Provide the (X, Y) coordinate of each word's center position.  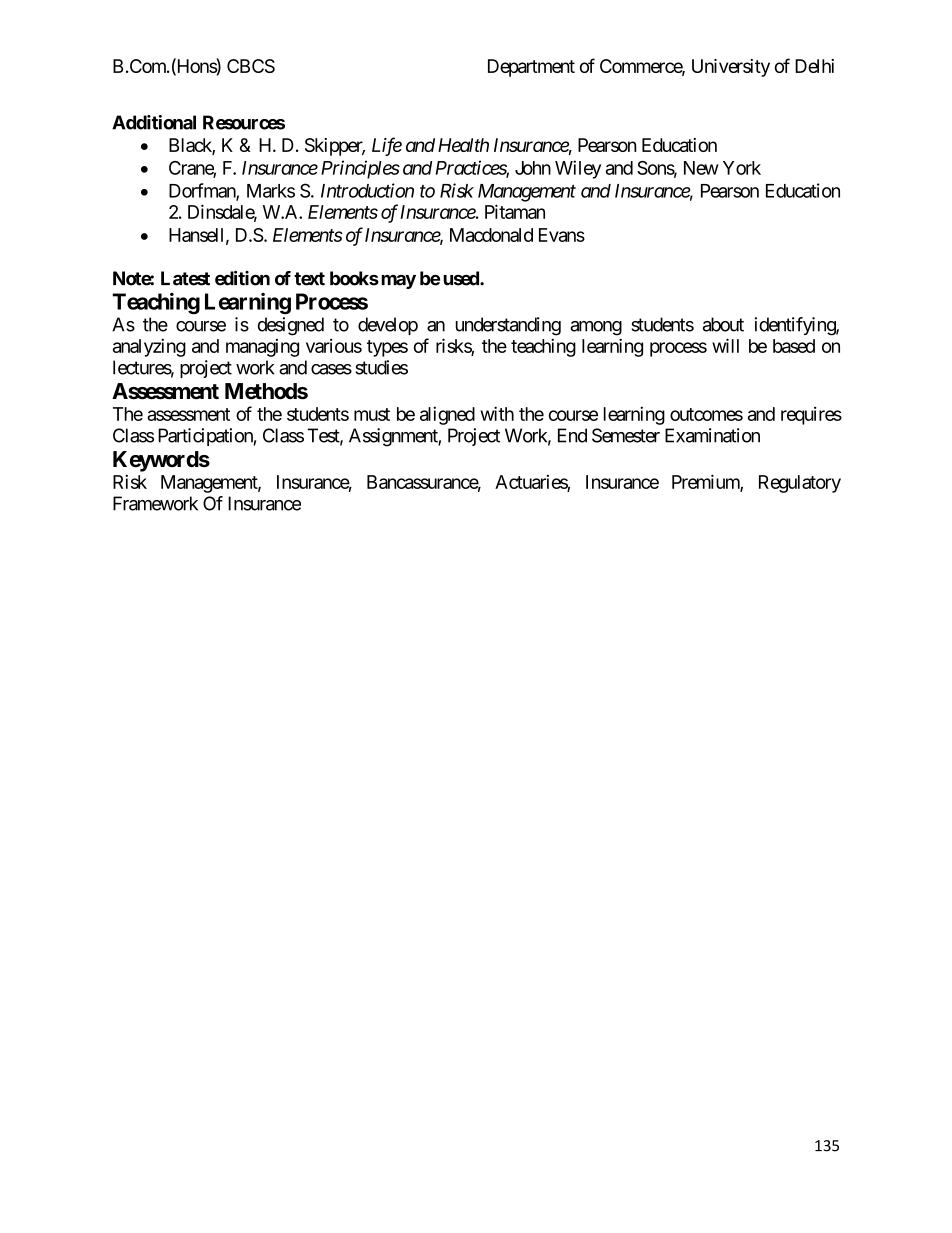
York (742, 168)
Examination (712, 435)
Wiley (578, 169)
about (723, 324)
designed (291, 326)
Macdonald (491, 235)
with (497, 413)
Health (463, 145)
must (372, 414)
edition (242, 278)
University (731, 68)
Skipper (335, 147)
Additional (154, 122)
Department (531, 68)
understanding (508, 326)
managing (262, 348)
